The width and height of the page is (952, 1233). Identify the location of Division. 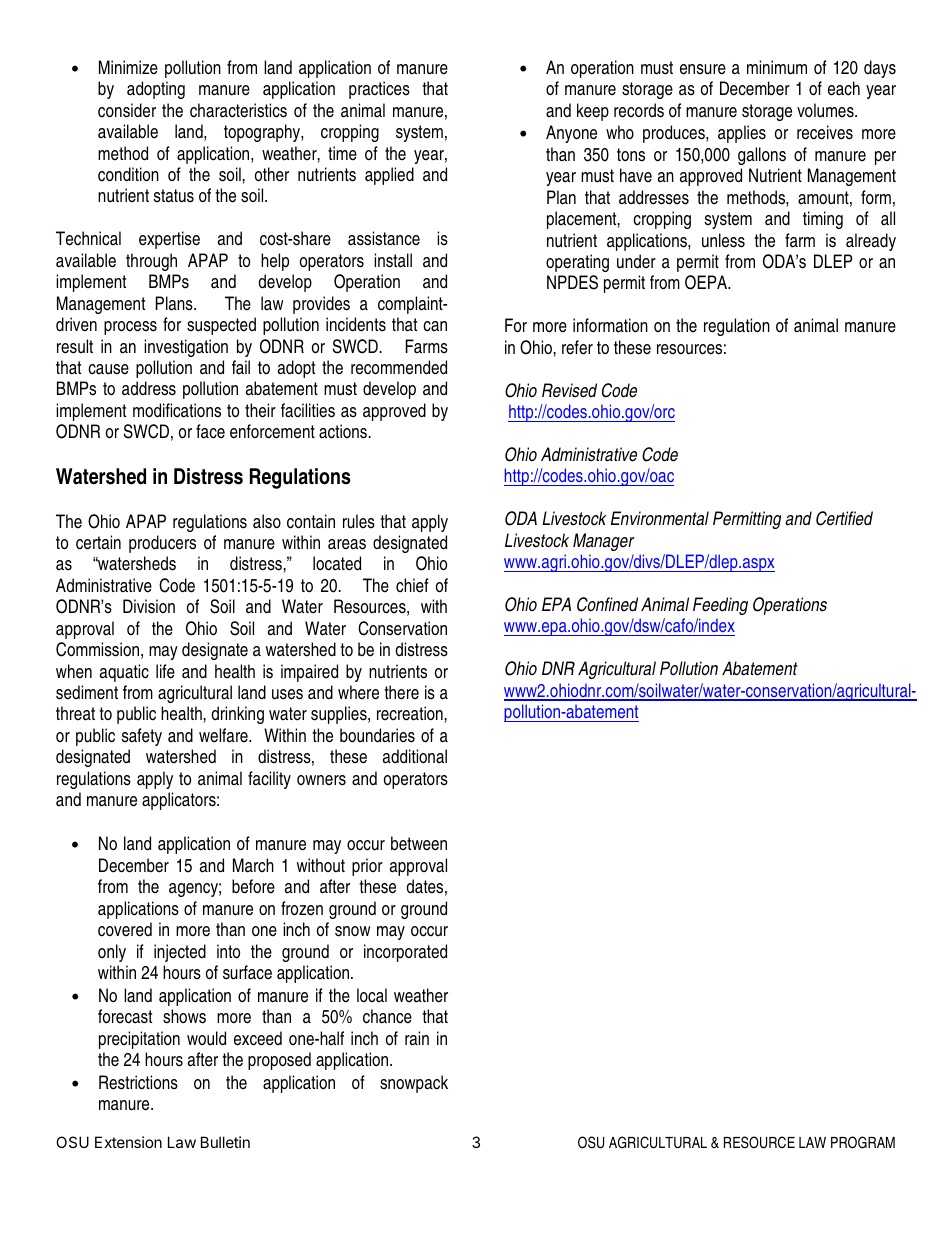
(149, 606).
